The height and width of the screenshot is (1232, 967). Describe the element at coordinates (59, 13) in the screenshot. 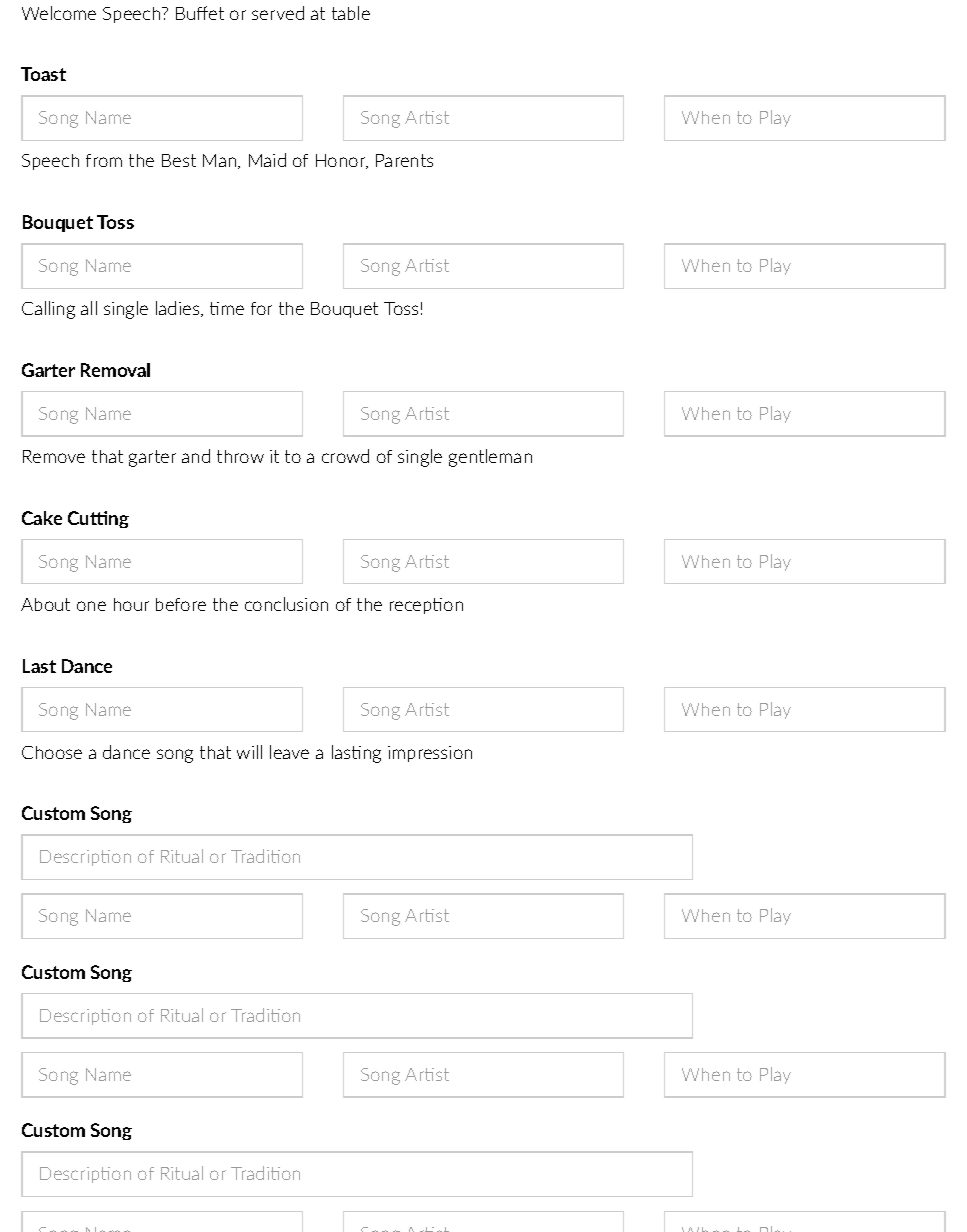

I see `Welcome` at that location.
